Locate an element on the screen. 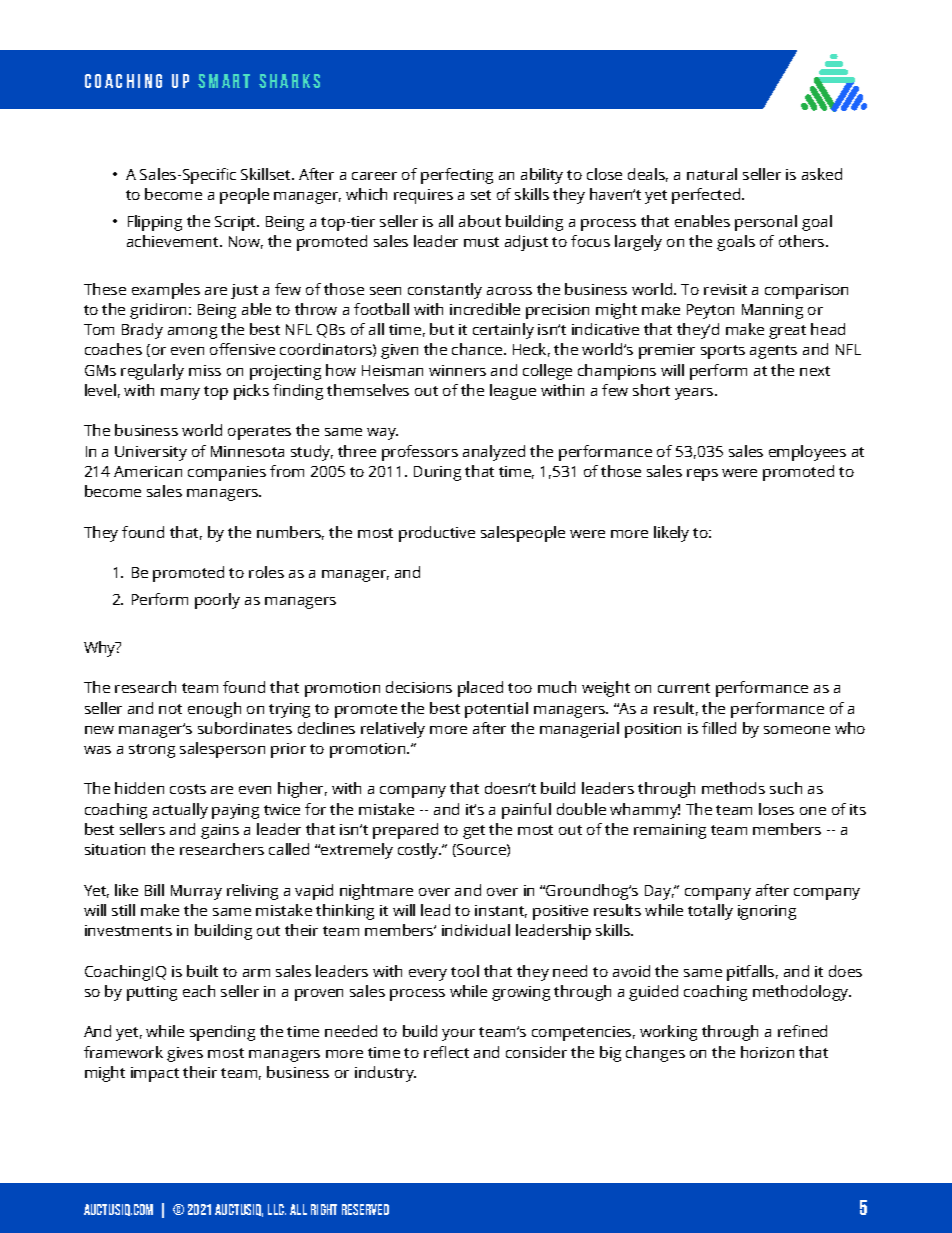 The height and width of the screenshot is (1233, 952). Smart is located at coordinates (224, 81).
